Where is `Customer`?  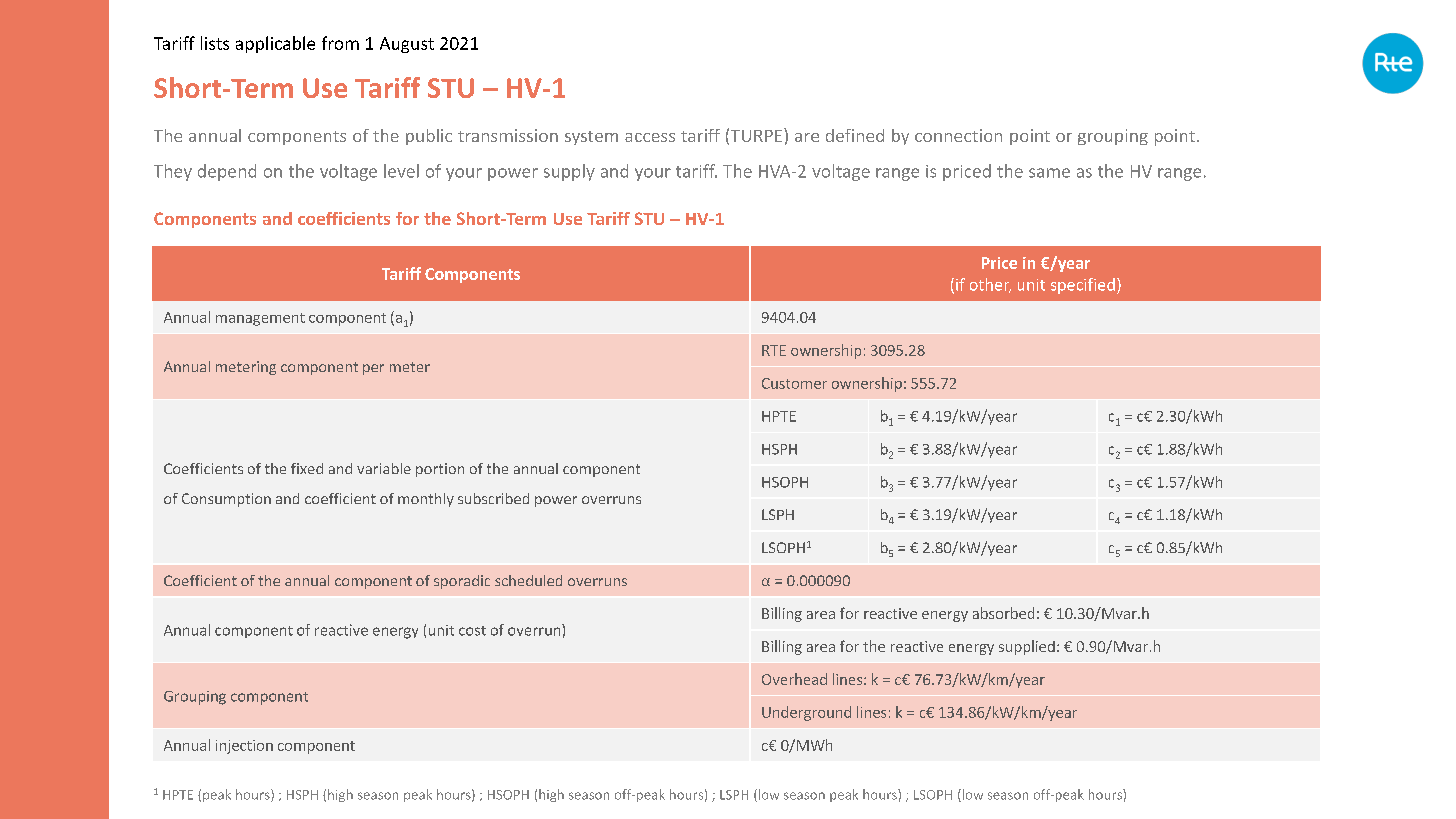 Customer is located at coordinates (794, 383).
